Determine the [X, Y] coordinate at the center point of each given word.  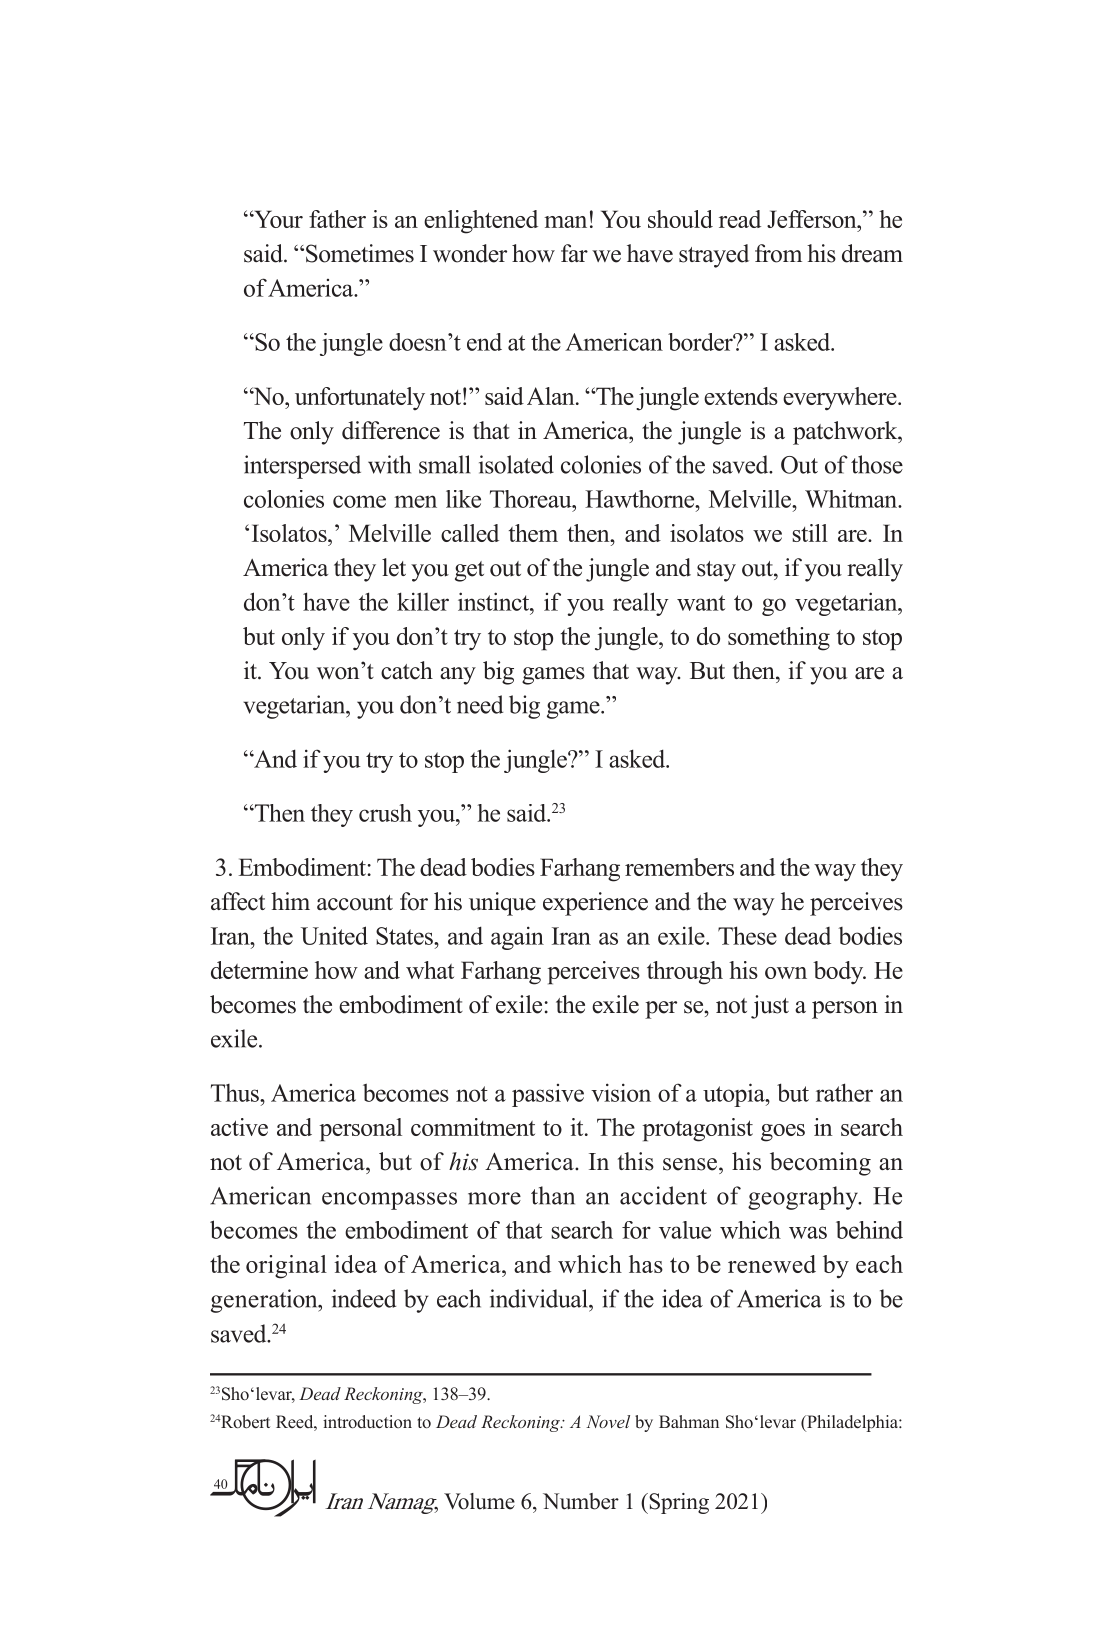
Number [581, 1501]
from [778, 253]
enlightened [481, 222]
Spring [678, 1503]
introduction [367, 1422]
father [337, 219]
